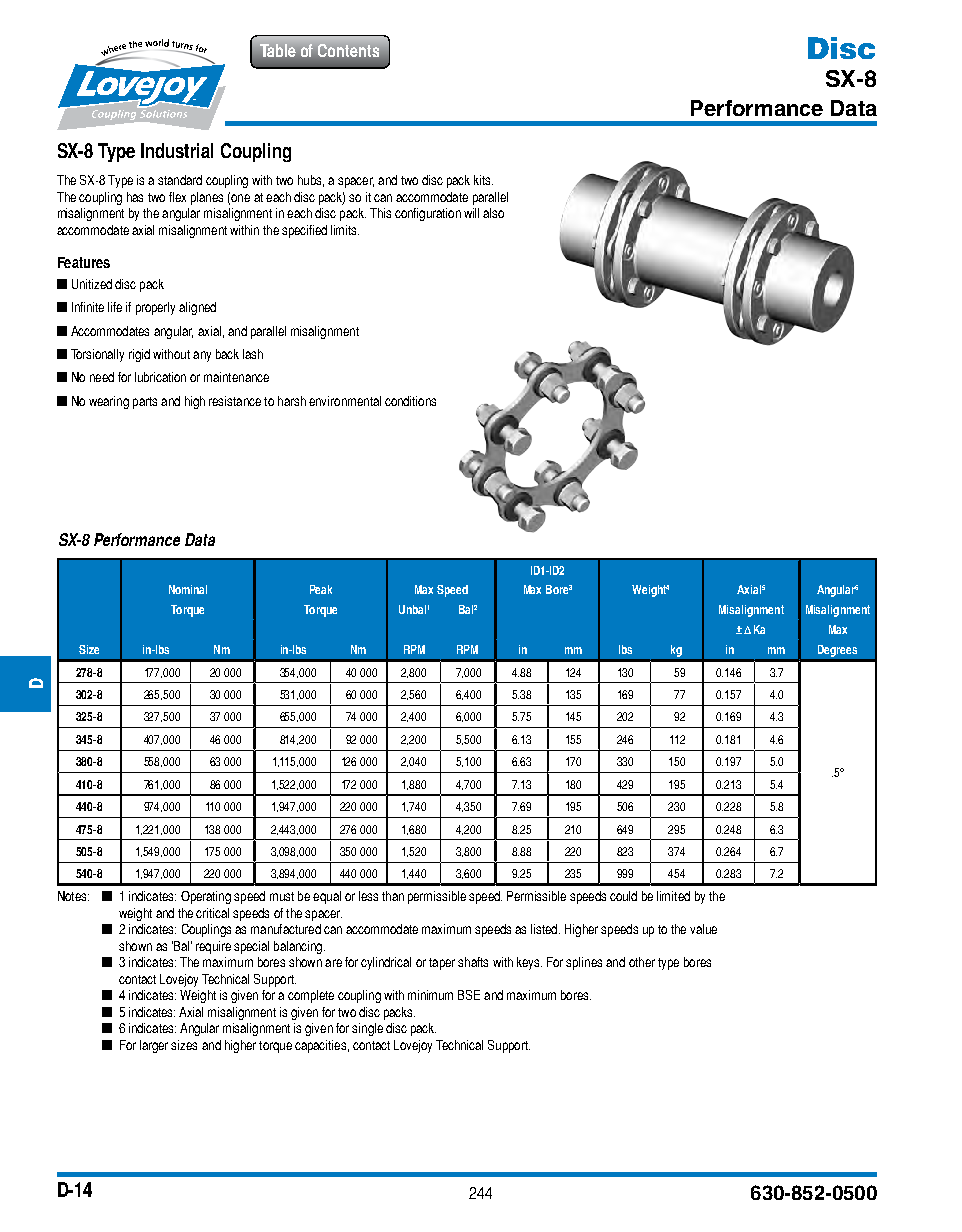 Image resolution: width=962 pixels, height=1232 pixels. I want to click on Contents, so click(348, 50).
